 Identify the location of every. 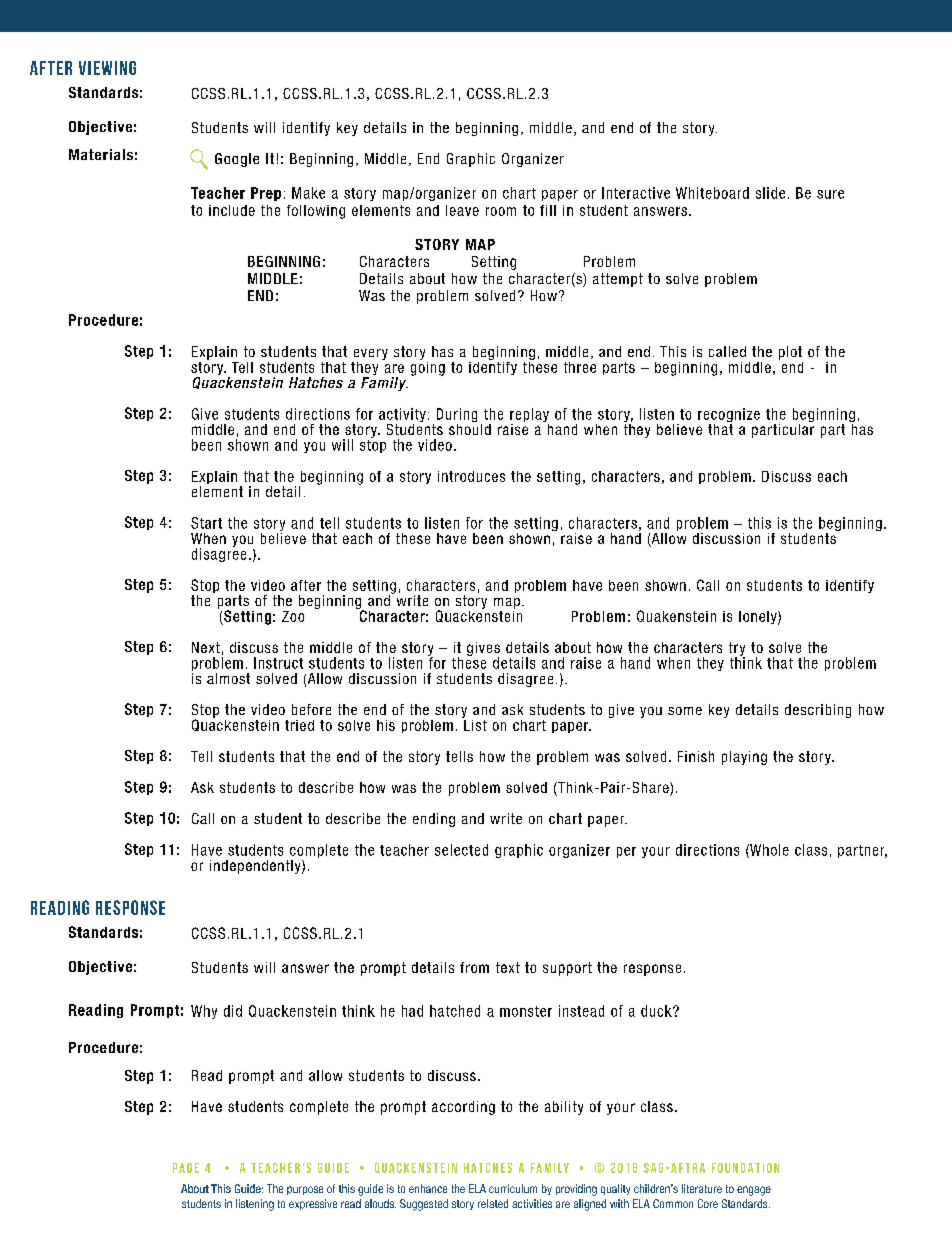
(371, 354).
